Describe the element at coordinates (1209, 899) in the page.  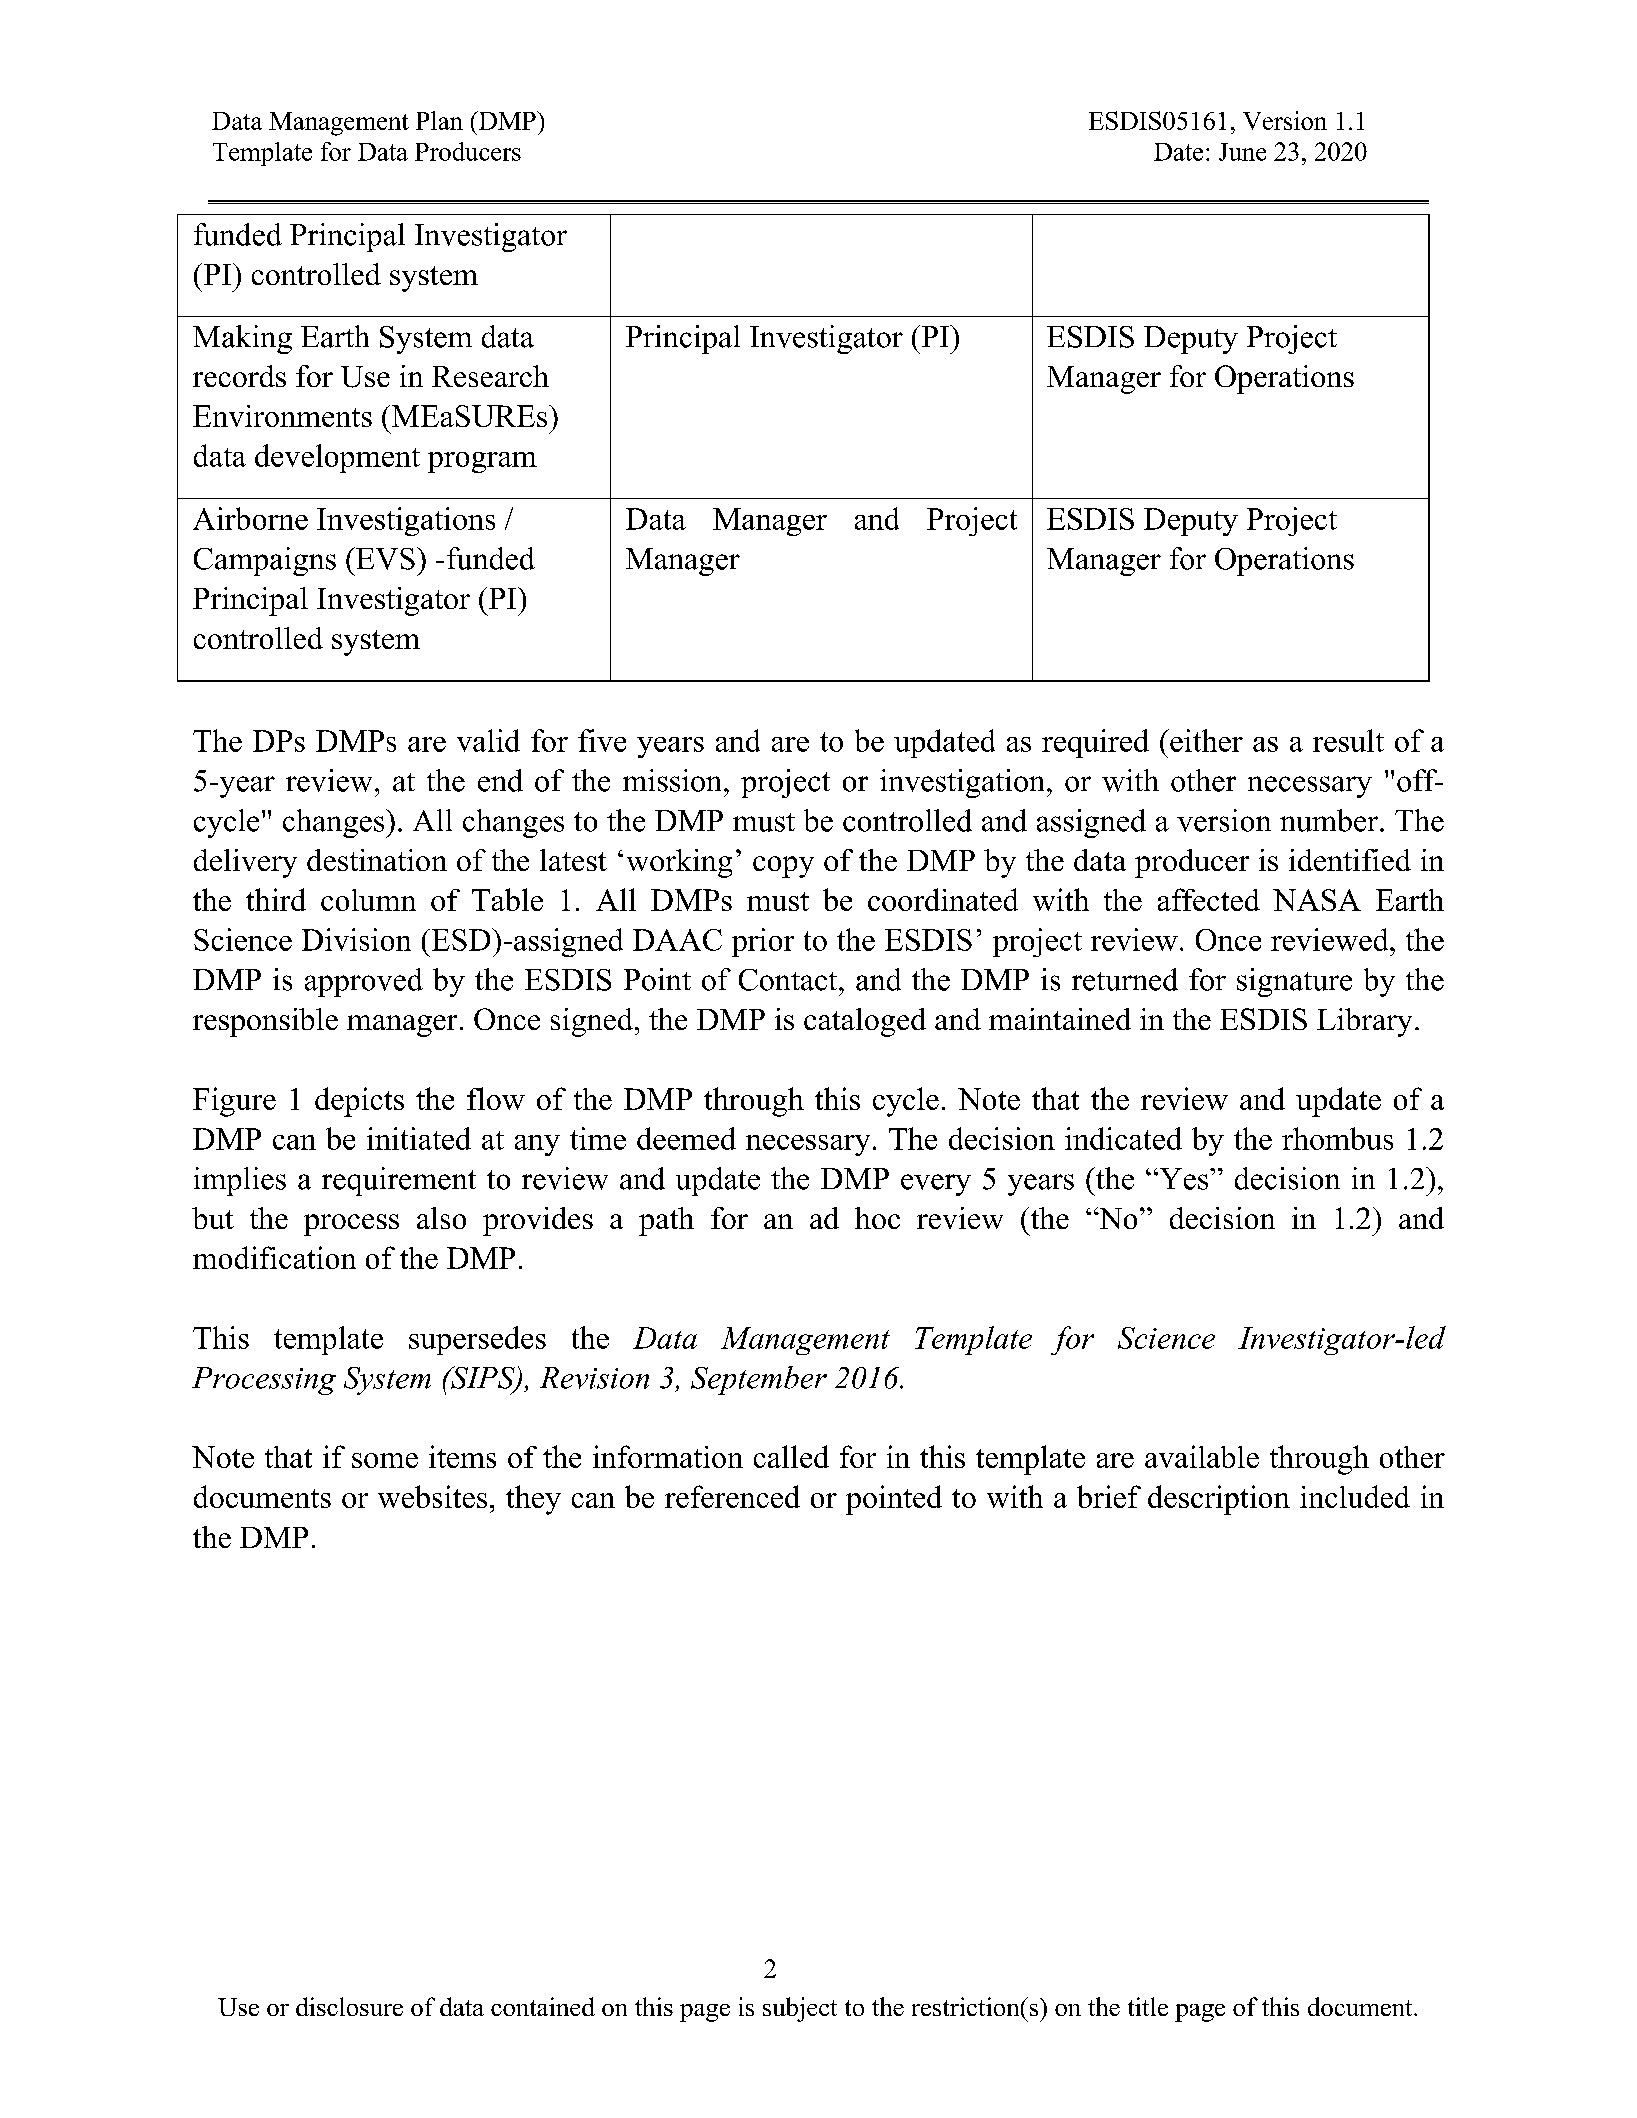
I see `affected` at that location.
